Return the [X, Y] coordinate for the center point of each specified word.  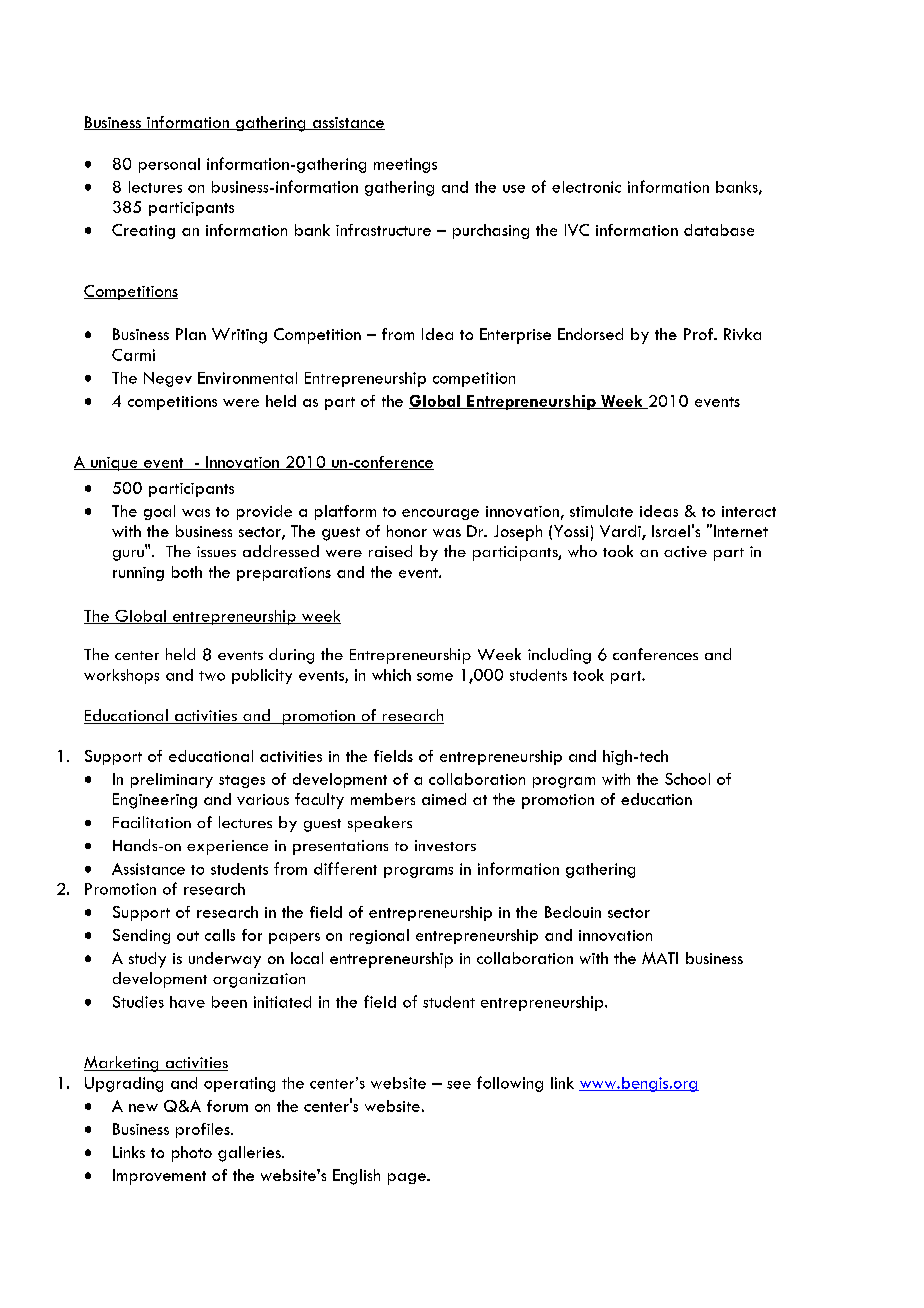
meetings [405, 165]
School [687, 779]
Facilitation [152, 822]
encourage [440, 514]
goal [159, 512]
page [408, 1179]
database [719, 230]
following [510, 1084]
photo [192, 1154]
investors [445, 845]
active [685, 551]
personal [169, 165]
